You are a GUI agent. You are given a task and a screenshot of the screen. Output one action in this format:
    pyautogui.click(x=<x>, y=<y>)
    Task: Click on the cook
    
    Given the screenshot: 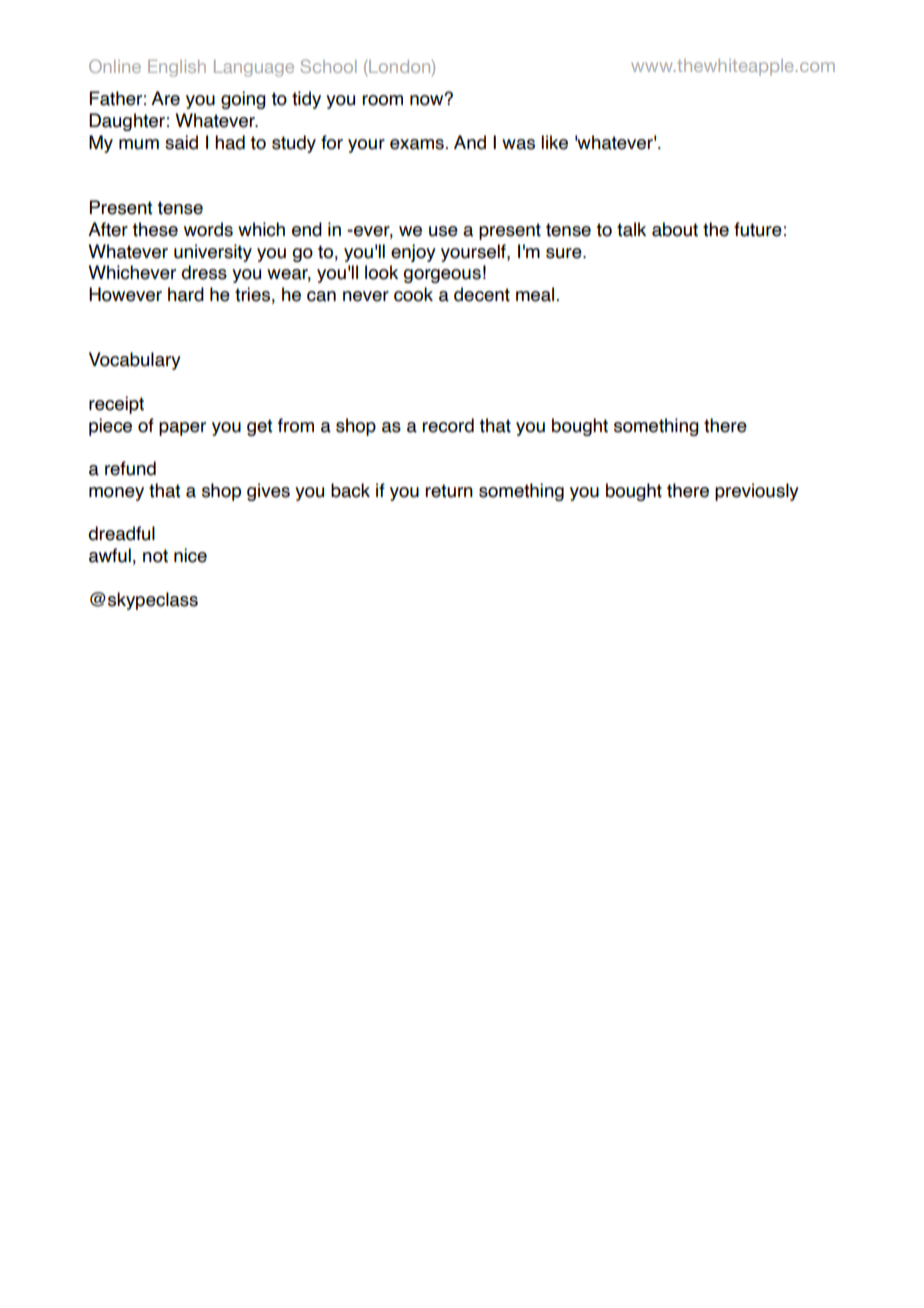 What is the action you would take?
    pyautogui.click(x=413, y=294)
